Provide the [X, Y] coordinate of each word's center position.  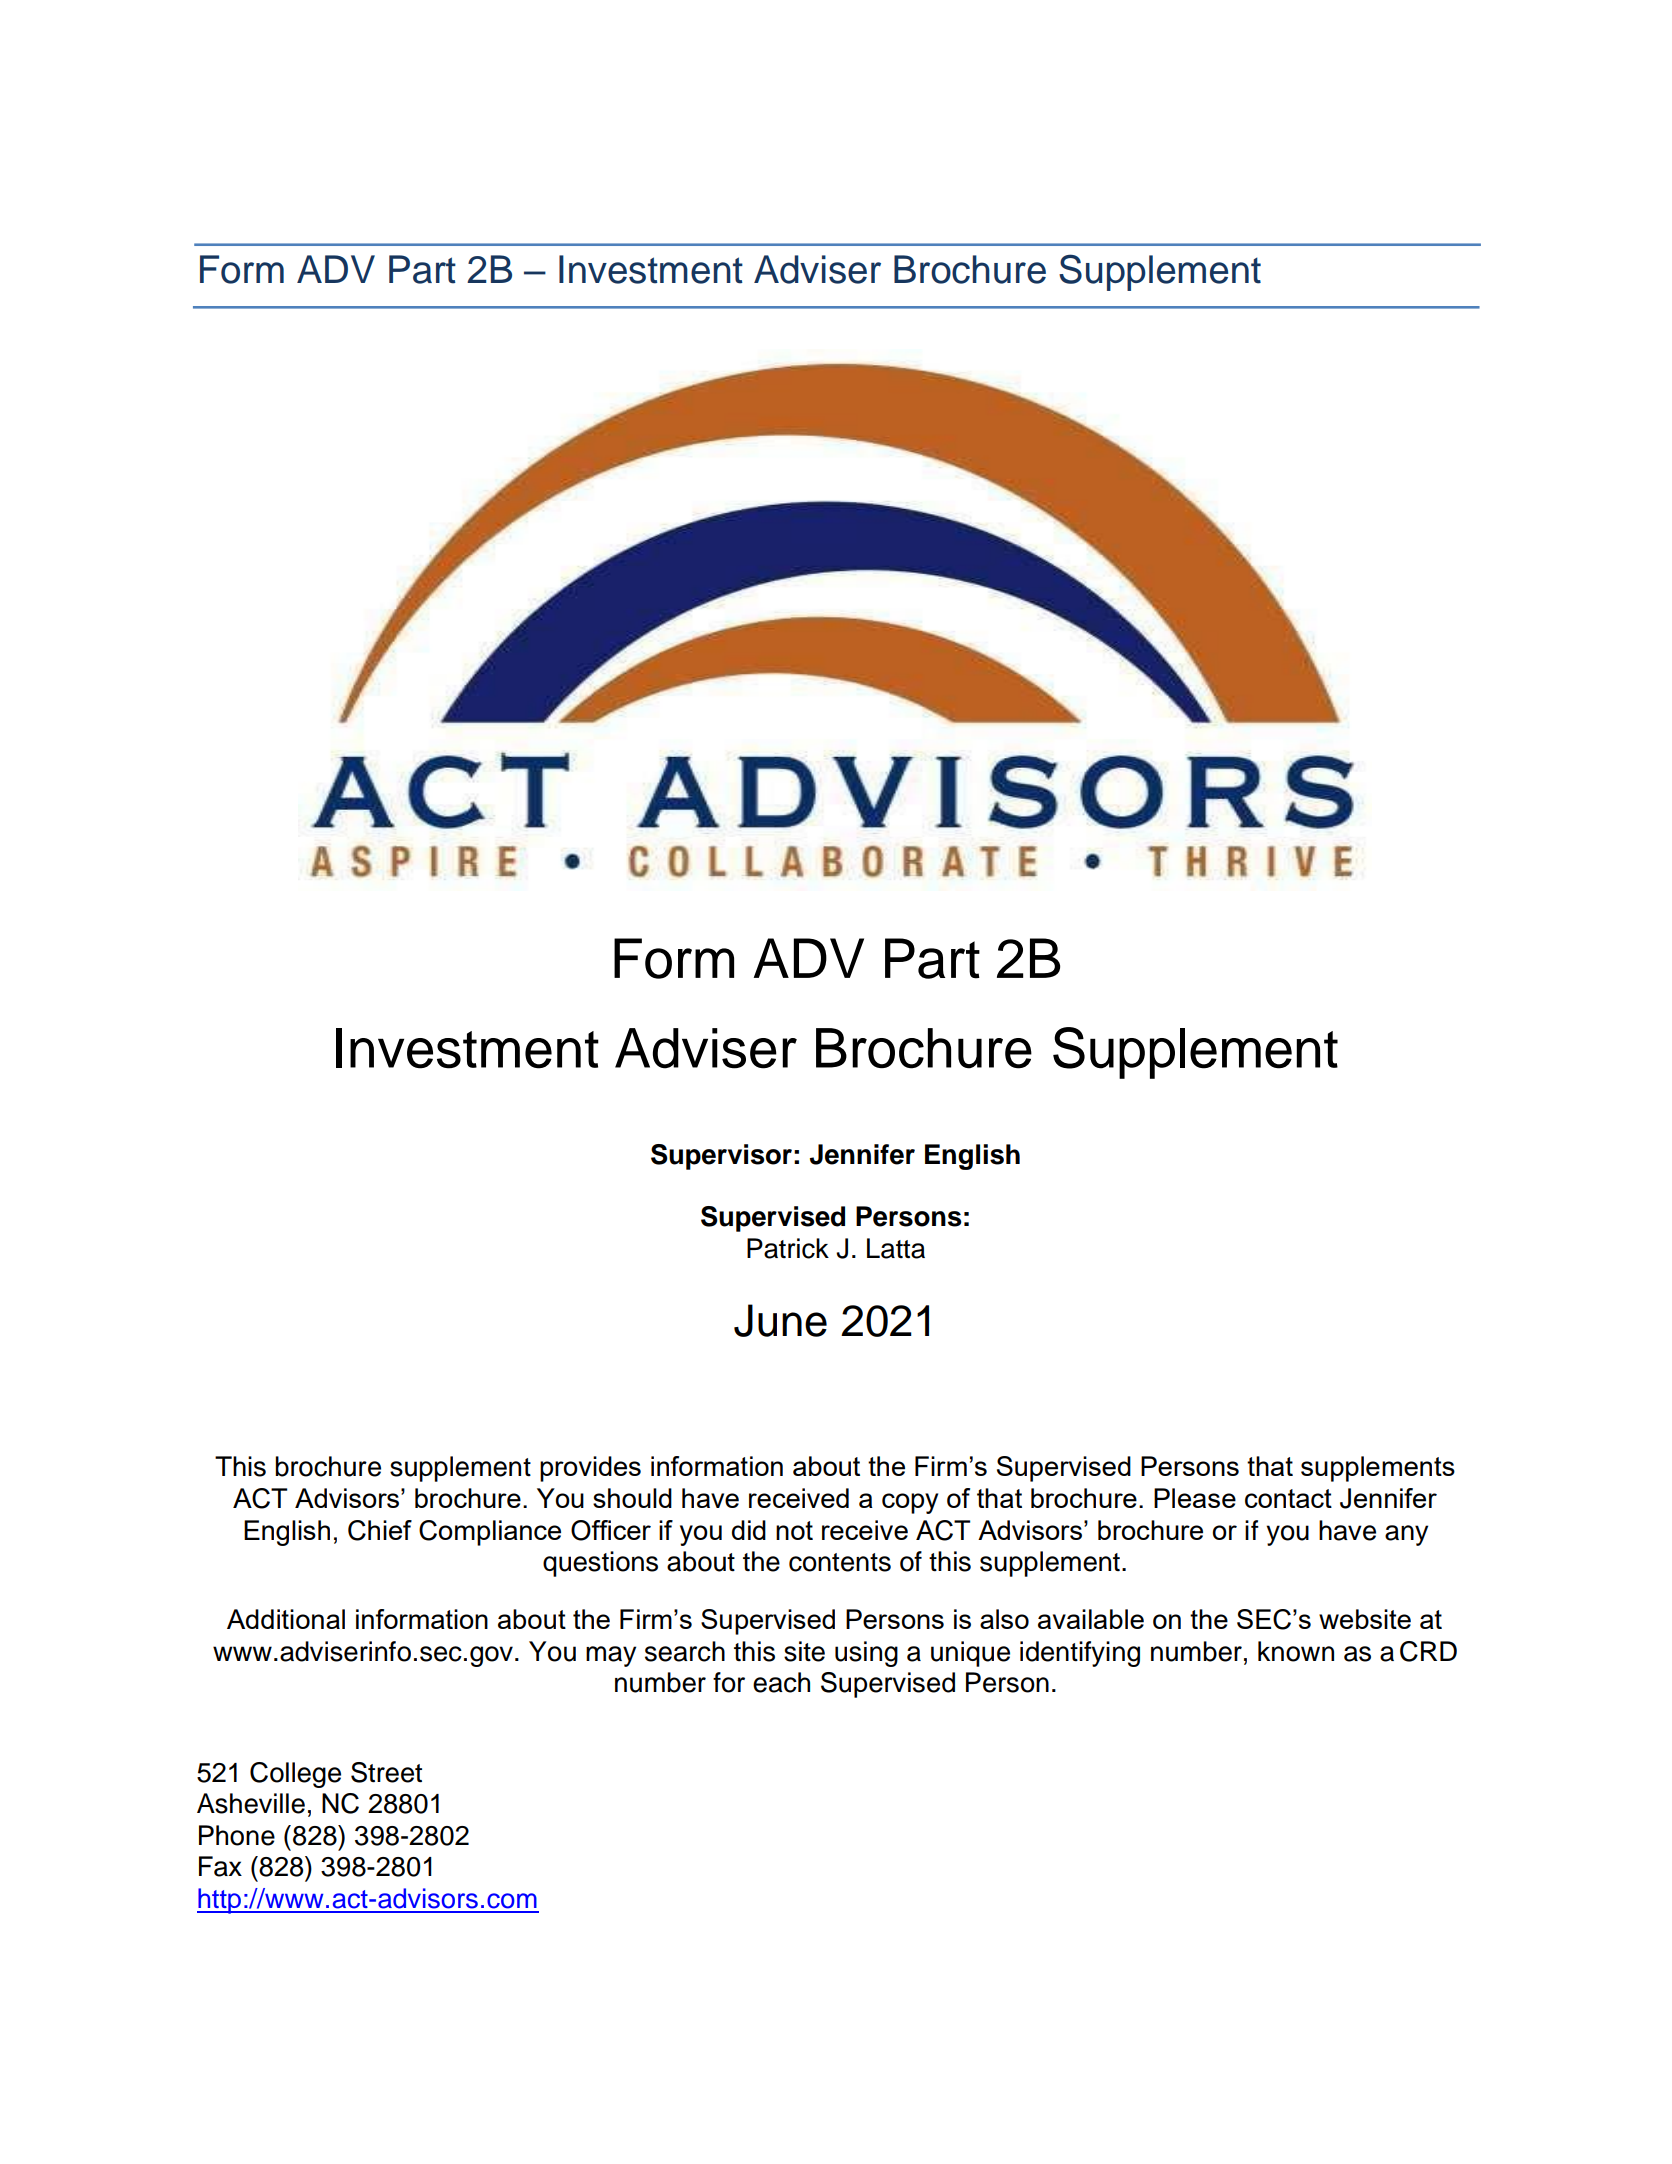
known [1296, 1651]
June [780, 1320]
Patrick [788, 1248]
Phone [237, 1835]
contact [1288, 1498]
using [866, 1654]
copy [910, 1503]
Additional [286, 1619]
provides [590, 1469]
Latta [896, 1248]
